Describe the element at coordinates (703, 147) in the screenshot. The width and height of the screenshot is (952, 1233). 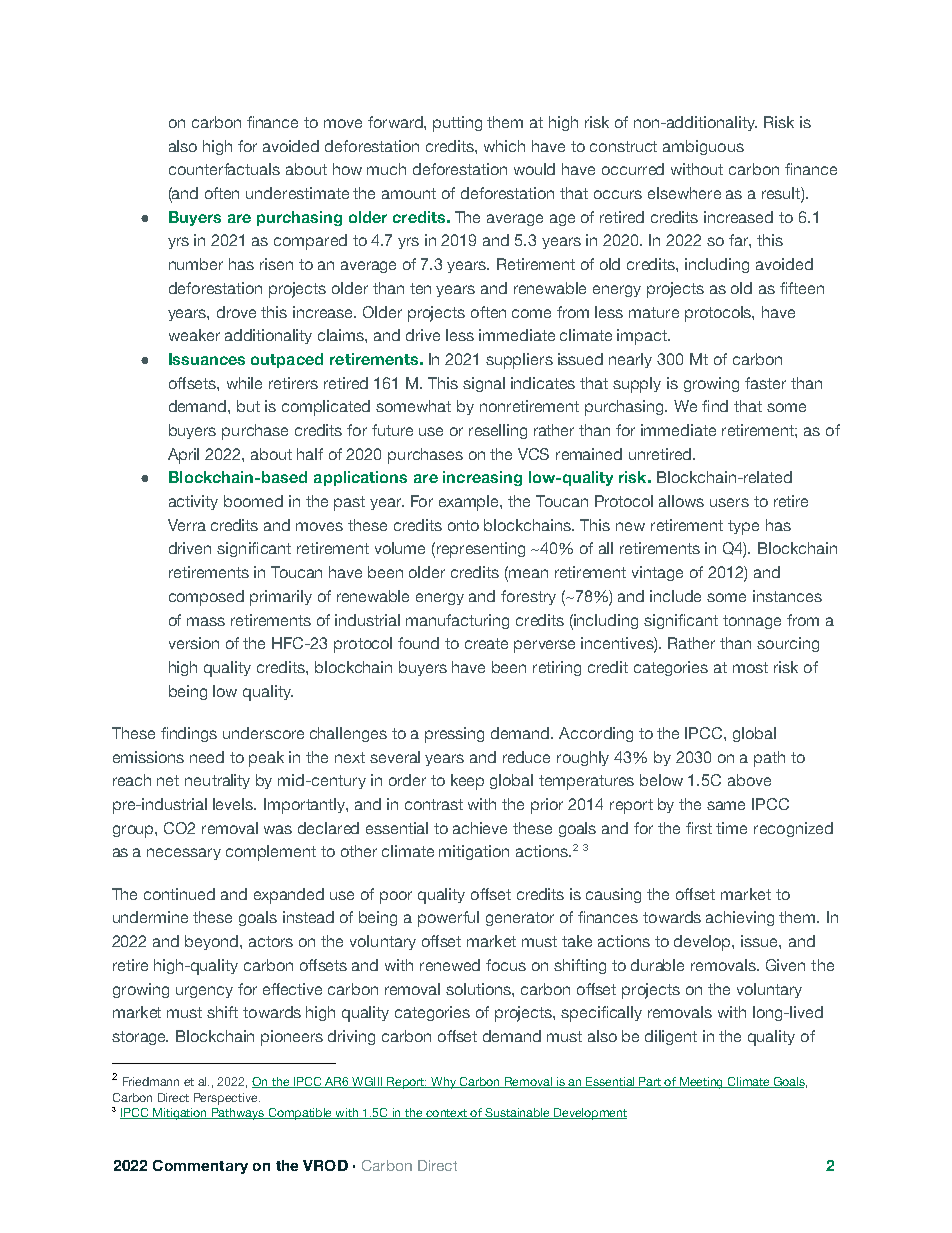
I see `ambiguous` at that location.
